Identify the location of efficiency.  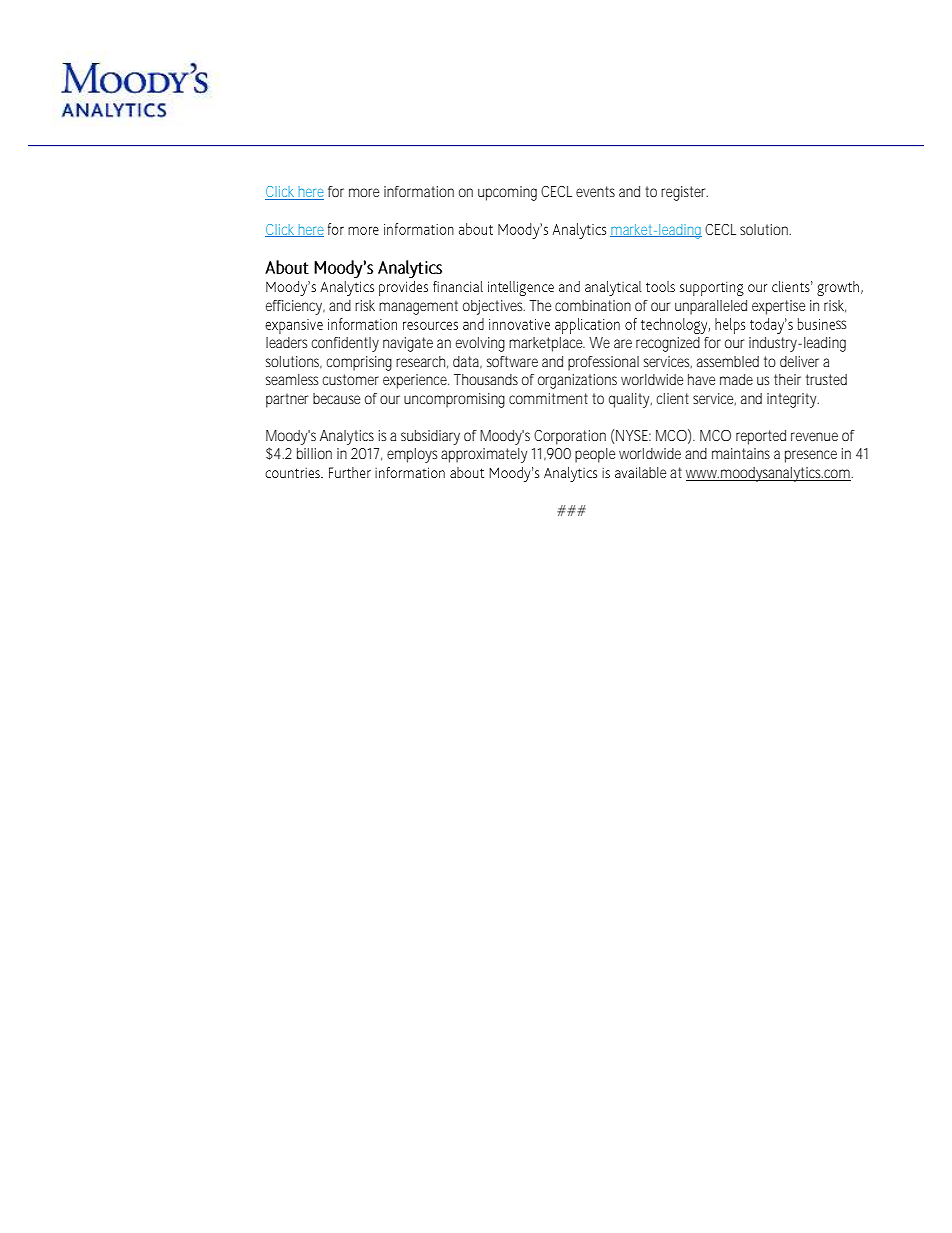
(295, 307).
